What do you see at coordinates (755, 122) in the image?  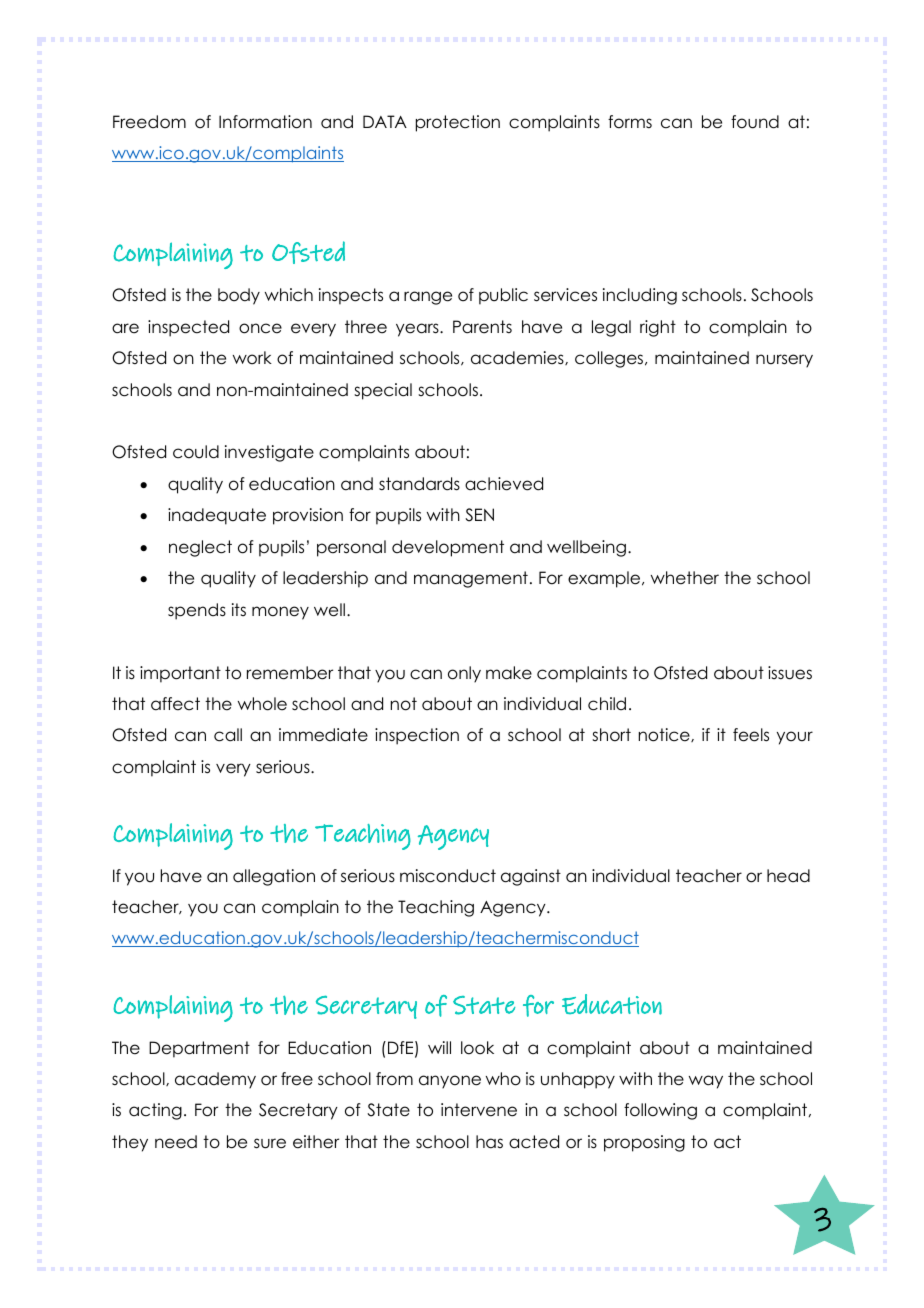 I see `found` at bounding box center [755, 122].
